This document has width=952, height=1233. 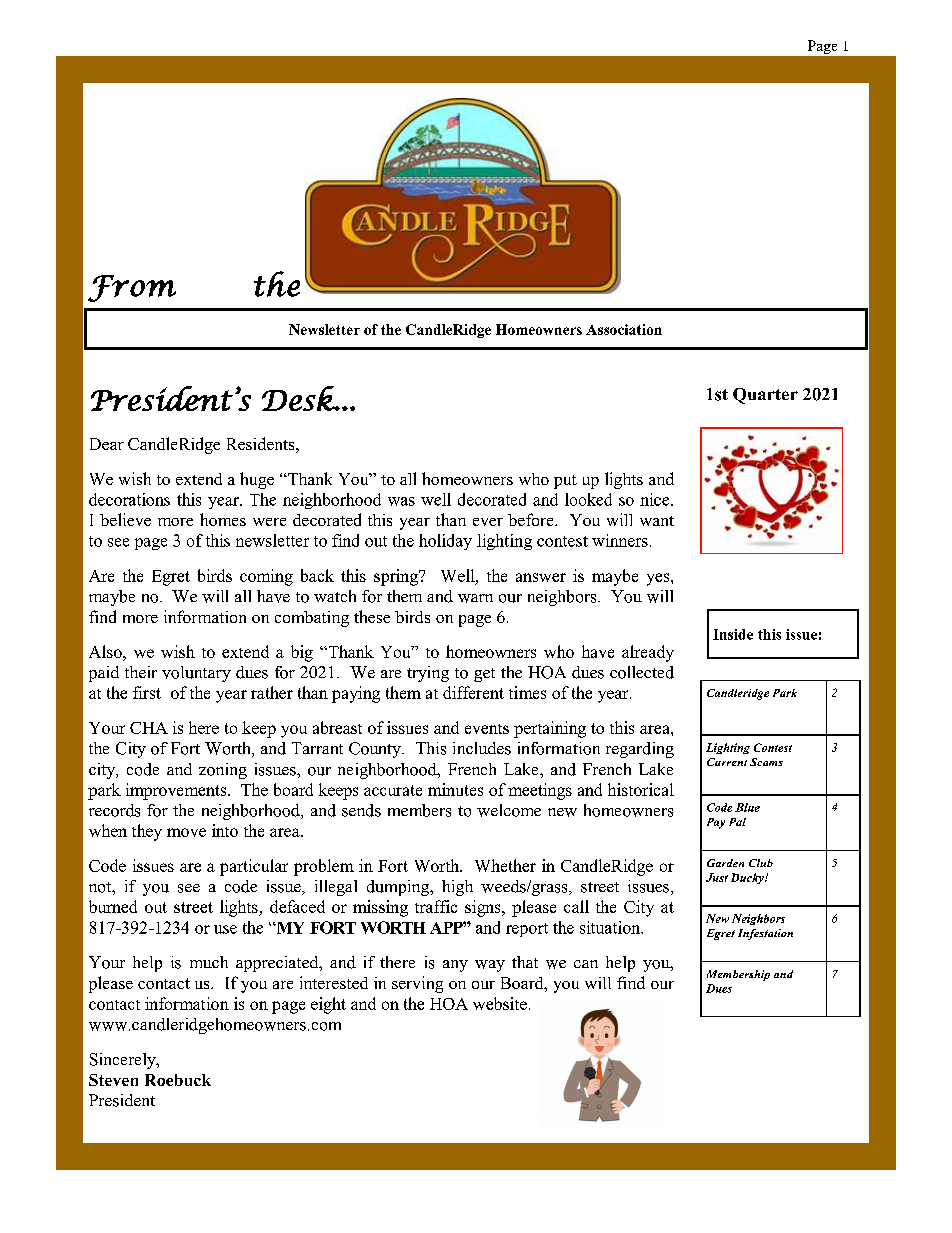 I want to click on yes, so click(x=659, y=579).
